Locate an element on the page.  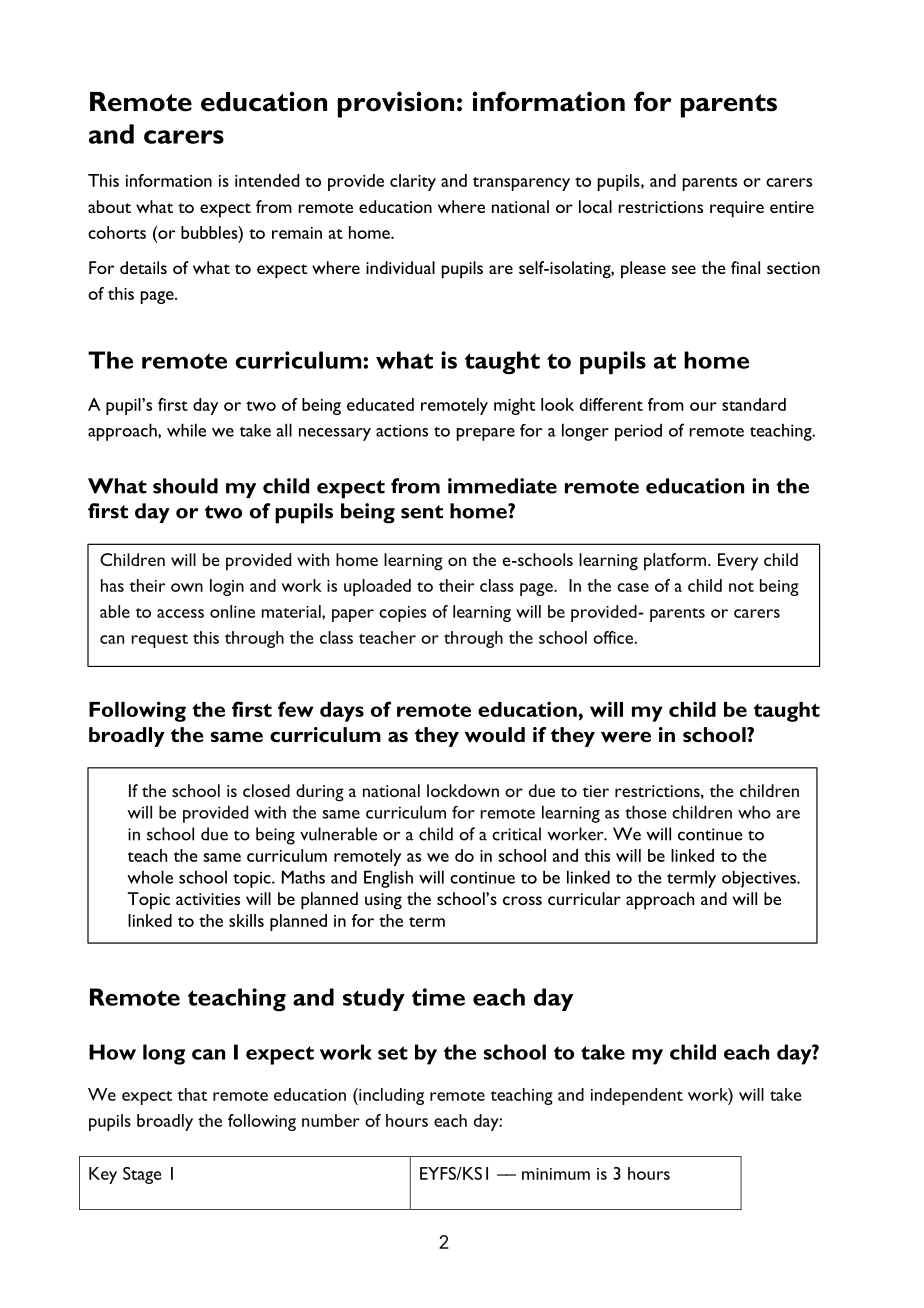
objectives is located at coordinates (760, 879).
